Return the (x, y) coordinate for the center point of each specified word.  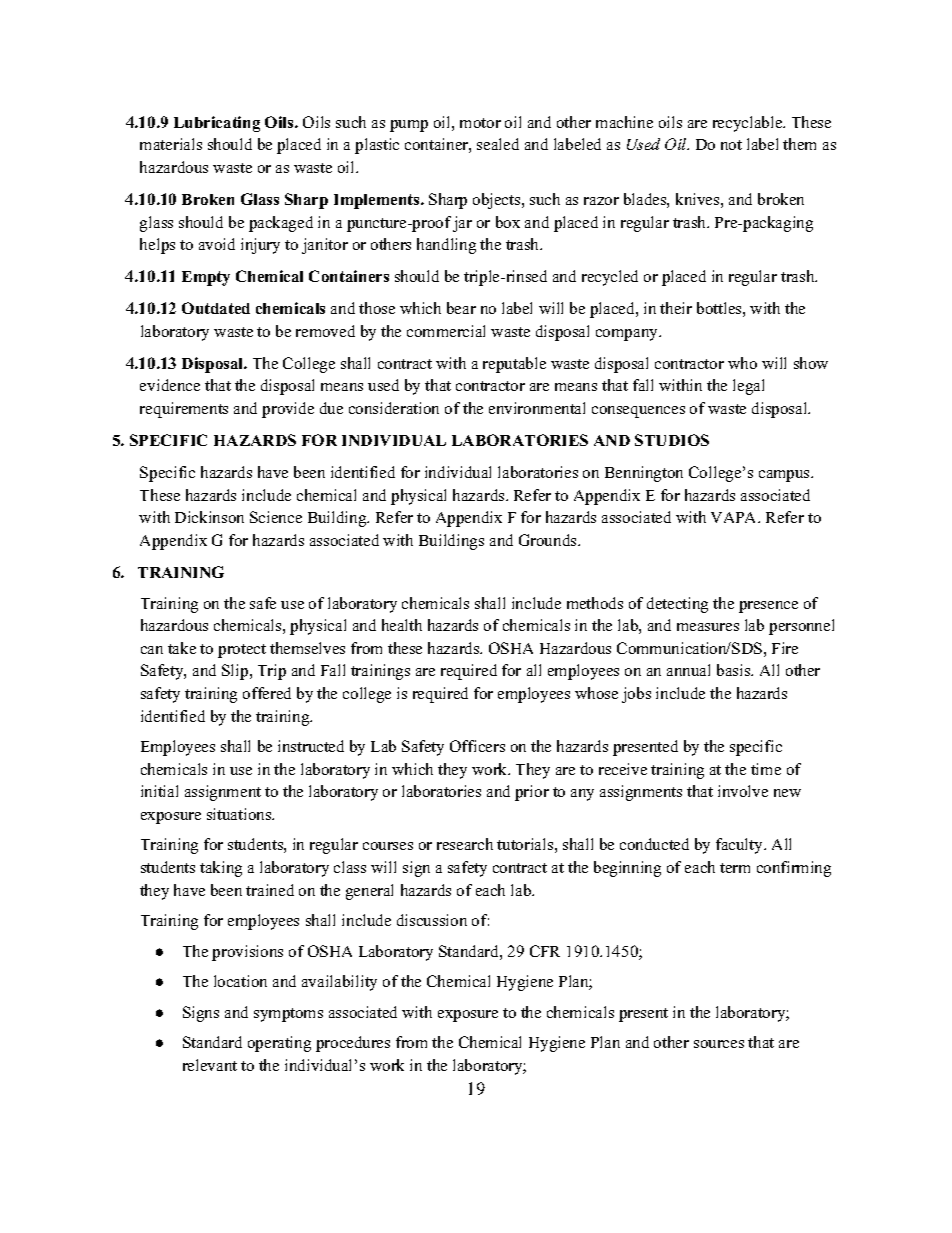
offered (267, 693)
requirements (184, 410)
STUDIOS (672, 440)
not (731, 145)
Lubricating (217, 124)
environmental (537, 408)
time (766, 769)
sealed (498, 144)
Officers (477, 746)
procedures (353, 1044)
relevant (210, 1065)
